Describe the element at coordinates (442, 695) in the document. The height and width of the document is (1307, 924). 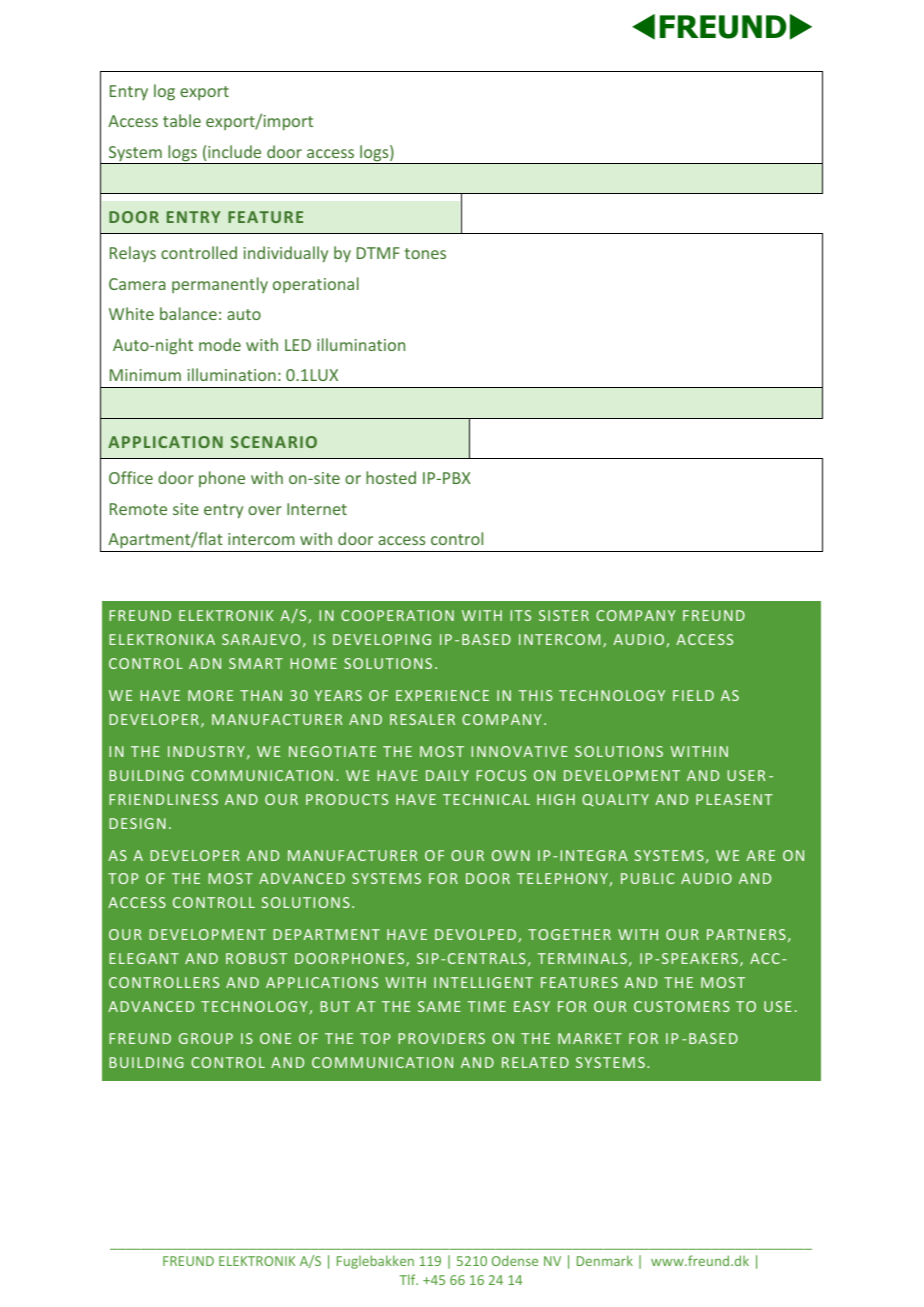
I see `EXPERIENCE` at that location.
